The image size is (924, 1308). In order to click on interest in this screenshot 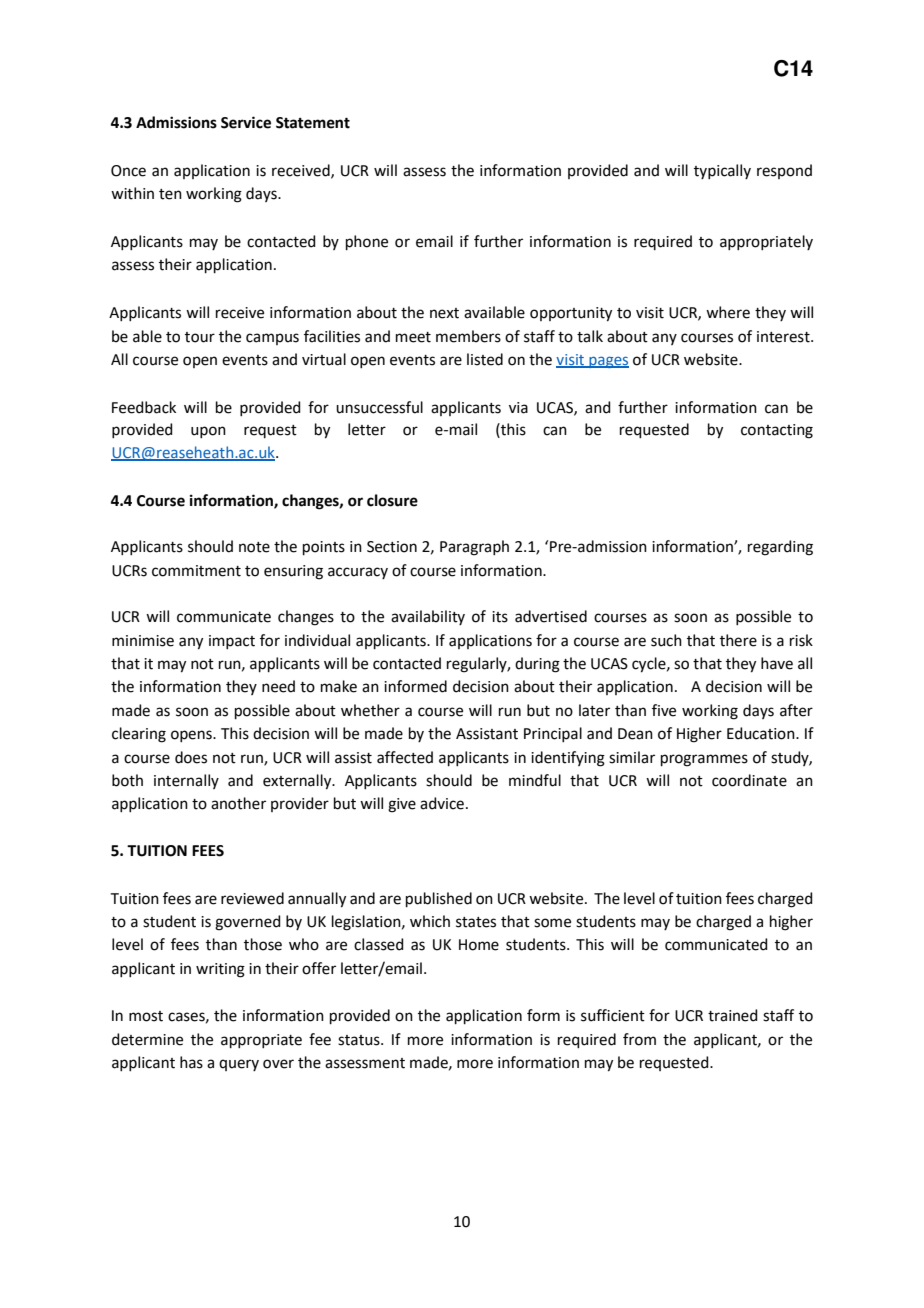, I will do `click(784, 337)`.
